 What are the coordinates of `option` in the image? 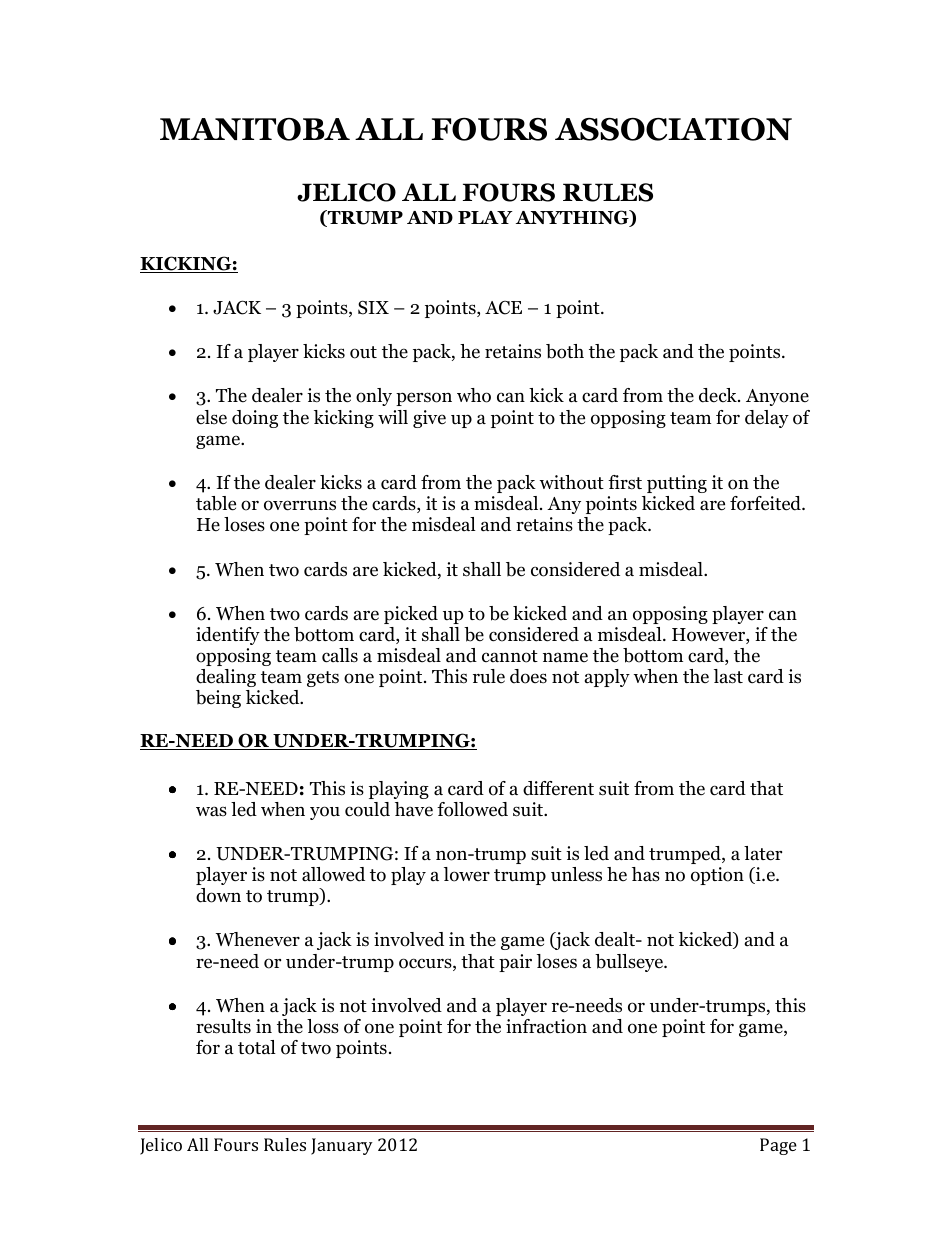 It's located at (717, 876).
